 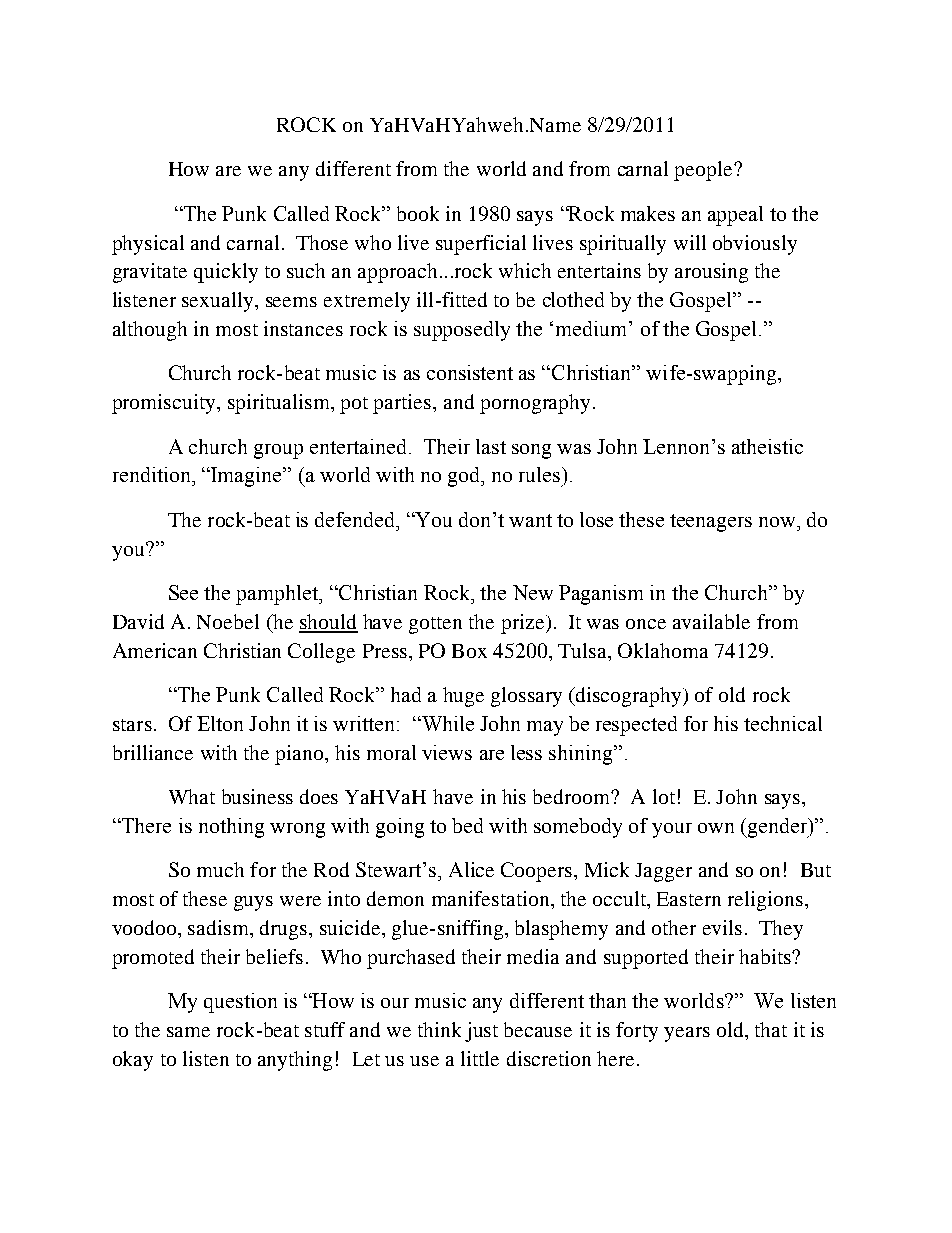 I want to click on same, so click(x=188, y=1032).
